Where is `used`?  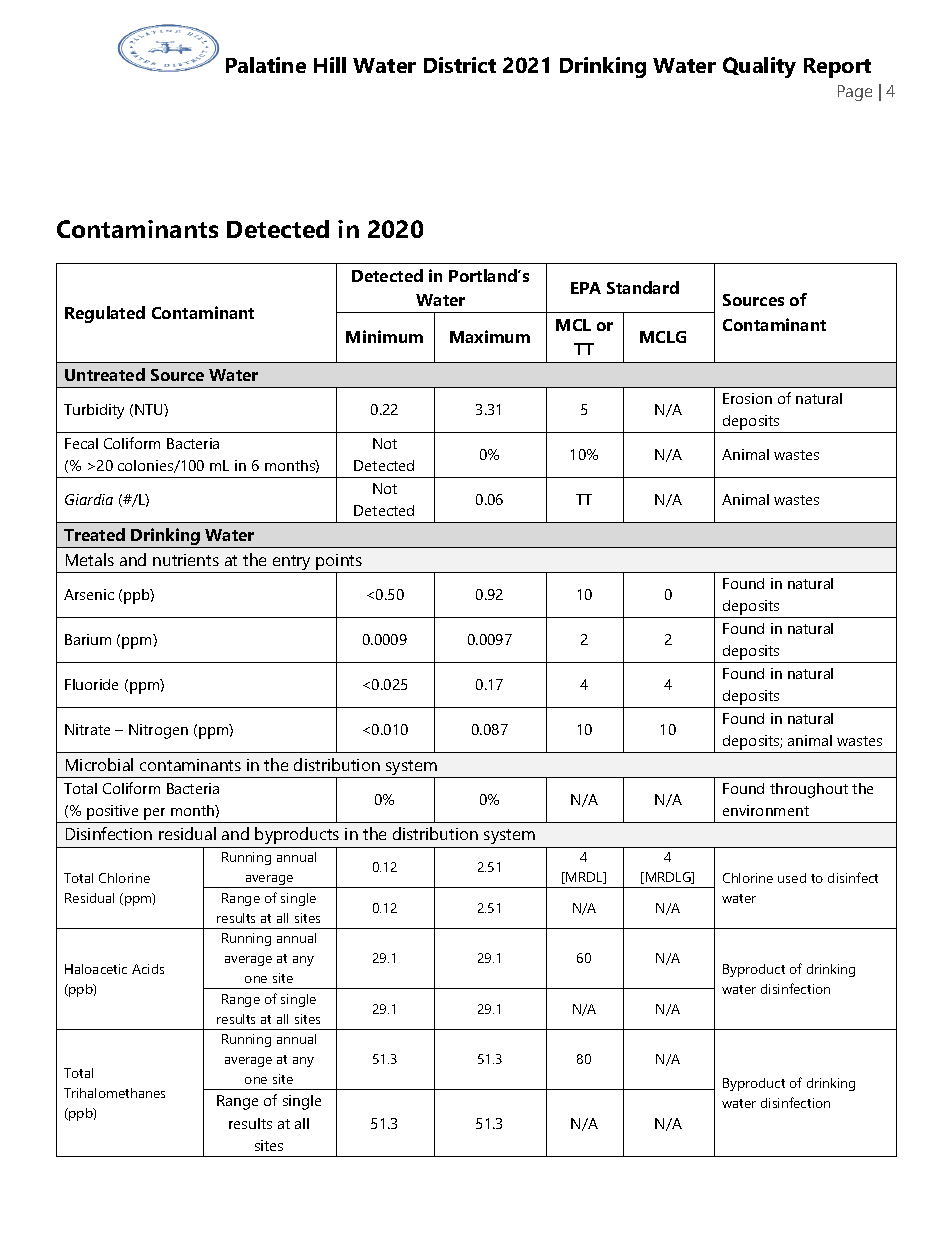 used is located at coordinates (792, 878).
